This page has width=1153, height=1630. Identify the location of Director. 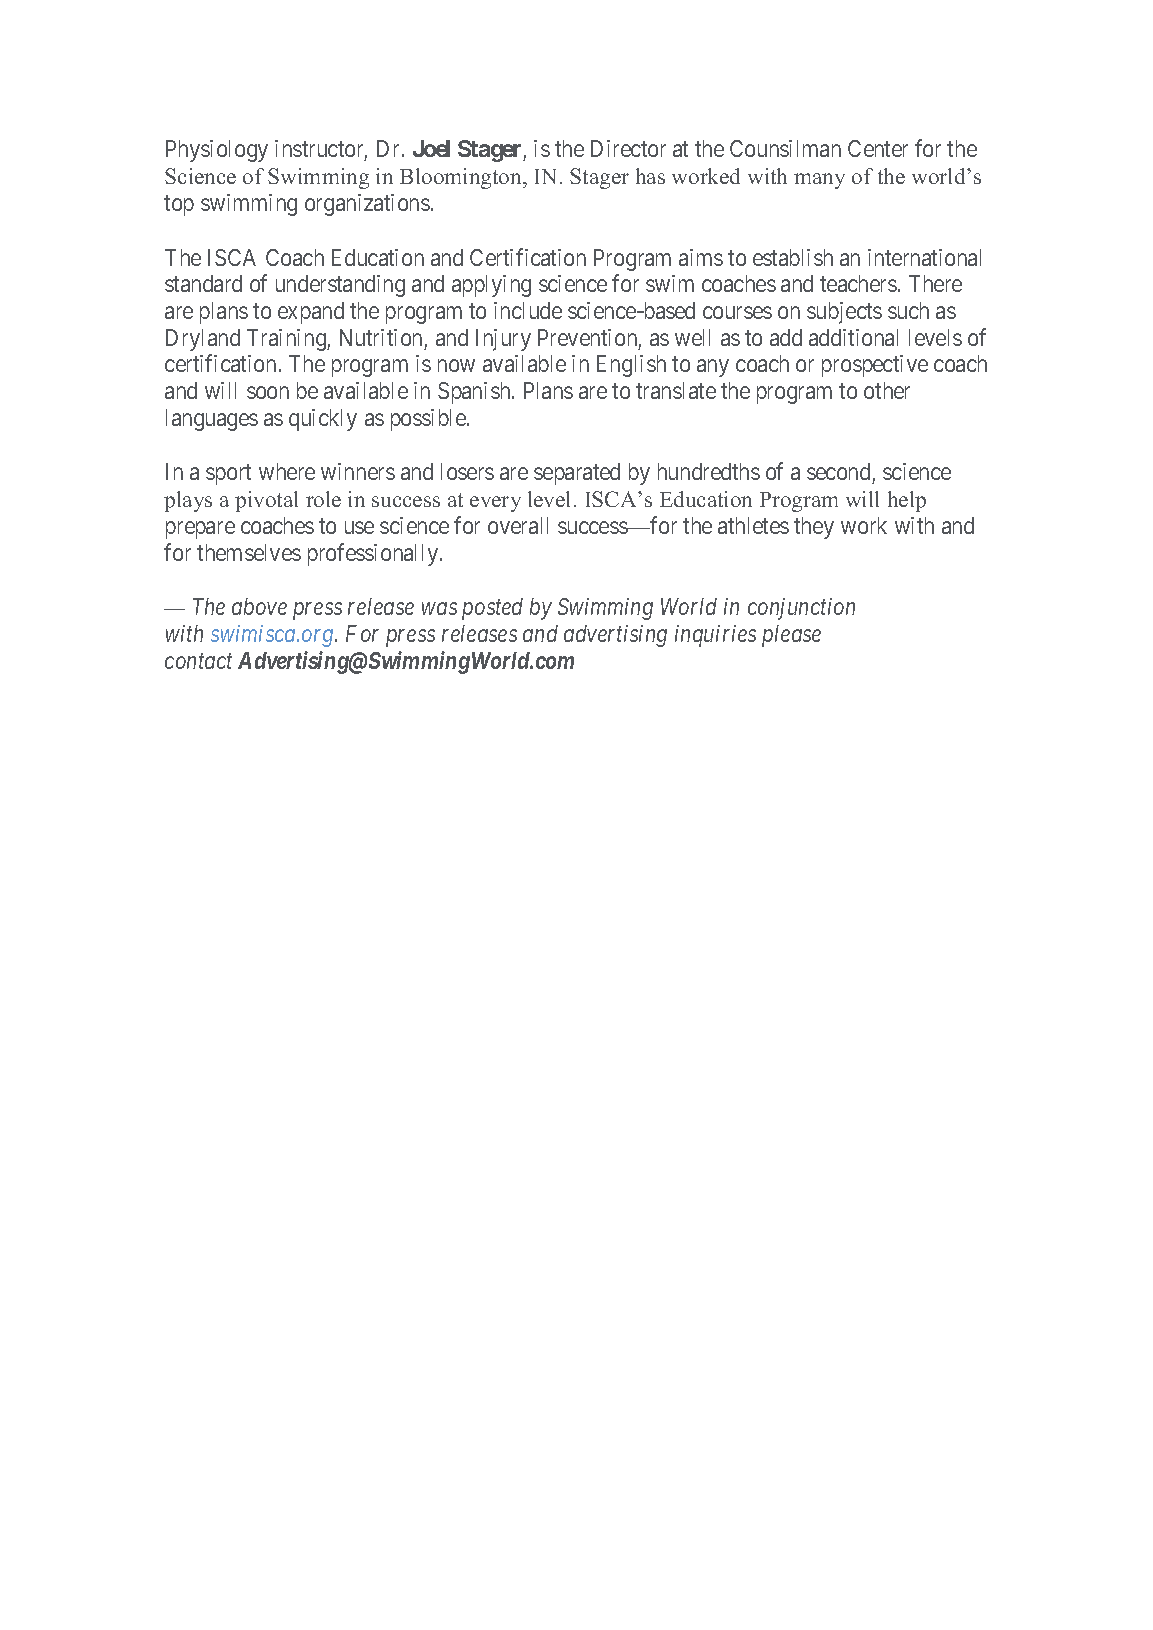
(628, 148).
